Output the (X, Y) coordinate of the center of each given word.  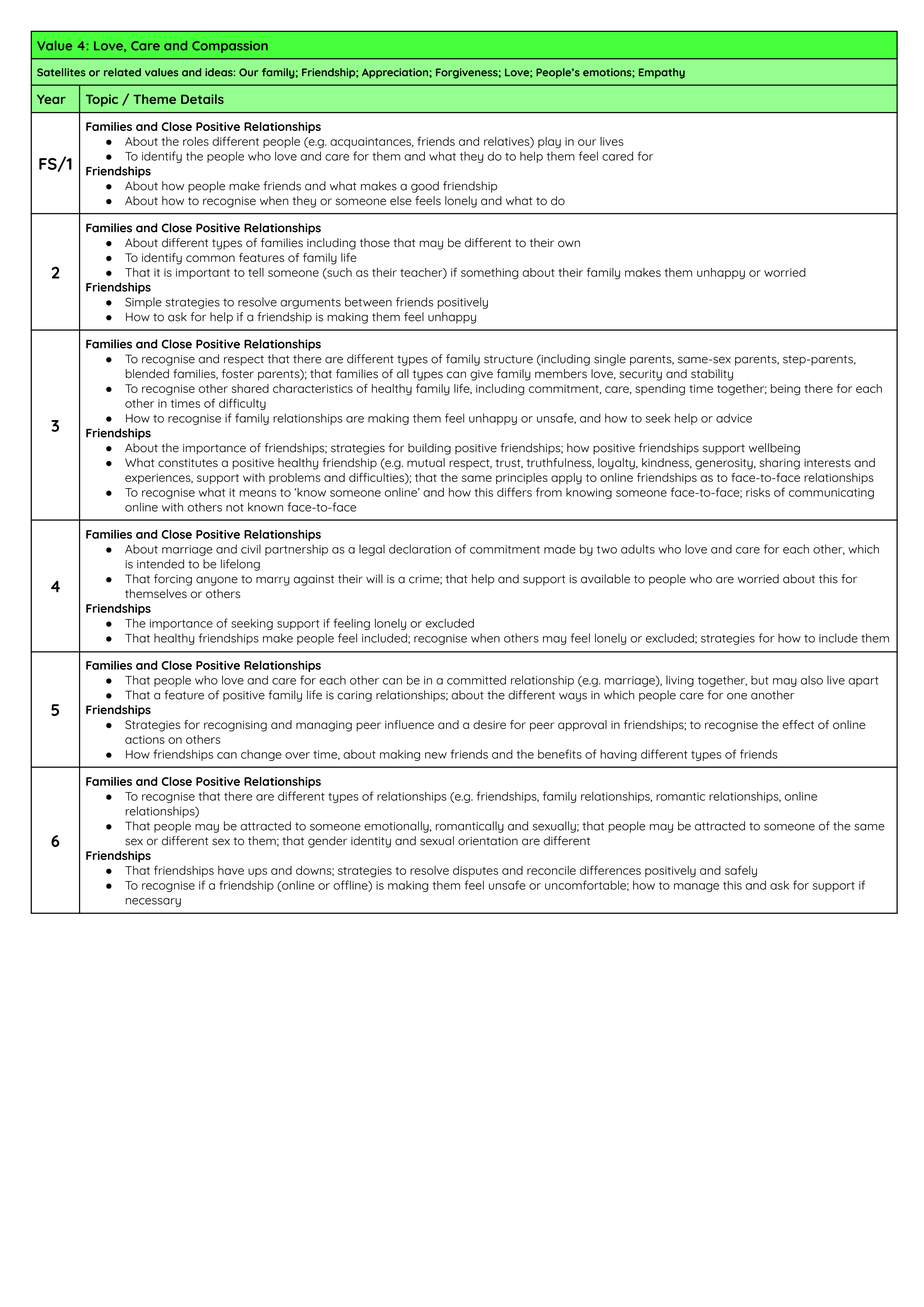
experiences (159, 478)
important (203, 273)
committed (476, 680)
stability (712, 375)
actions (145, 739)
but (760, 680)
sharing (779, 464)
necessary (153, 902)
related (122, 72)
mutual (426, 462)
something (490, 273)
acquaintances (371, 142)
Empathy (662, 73)
